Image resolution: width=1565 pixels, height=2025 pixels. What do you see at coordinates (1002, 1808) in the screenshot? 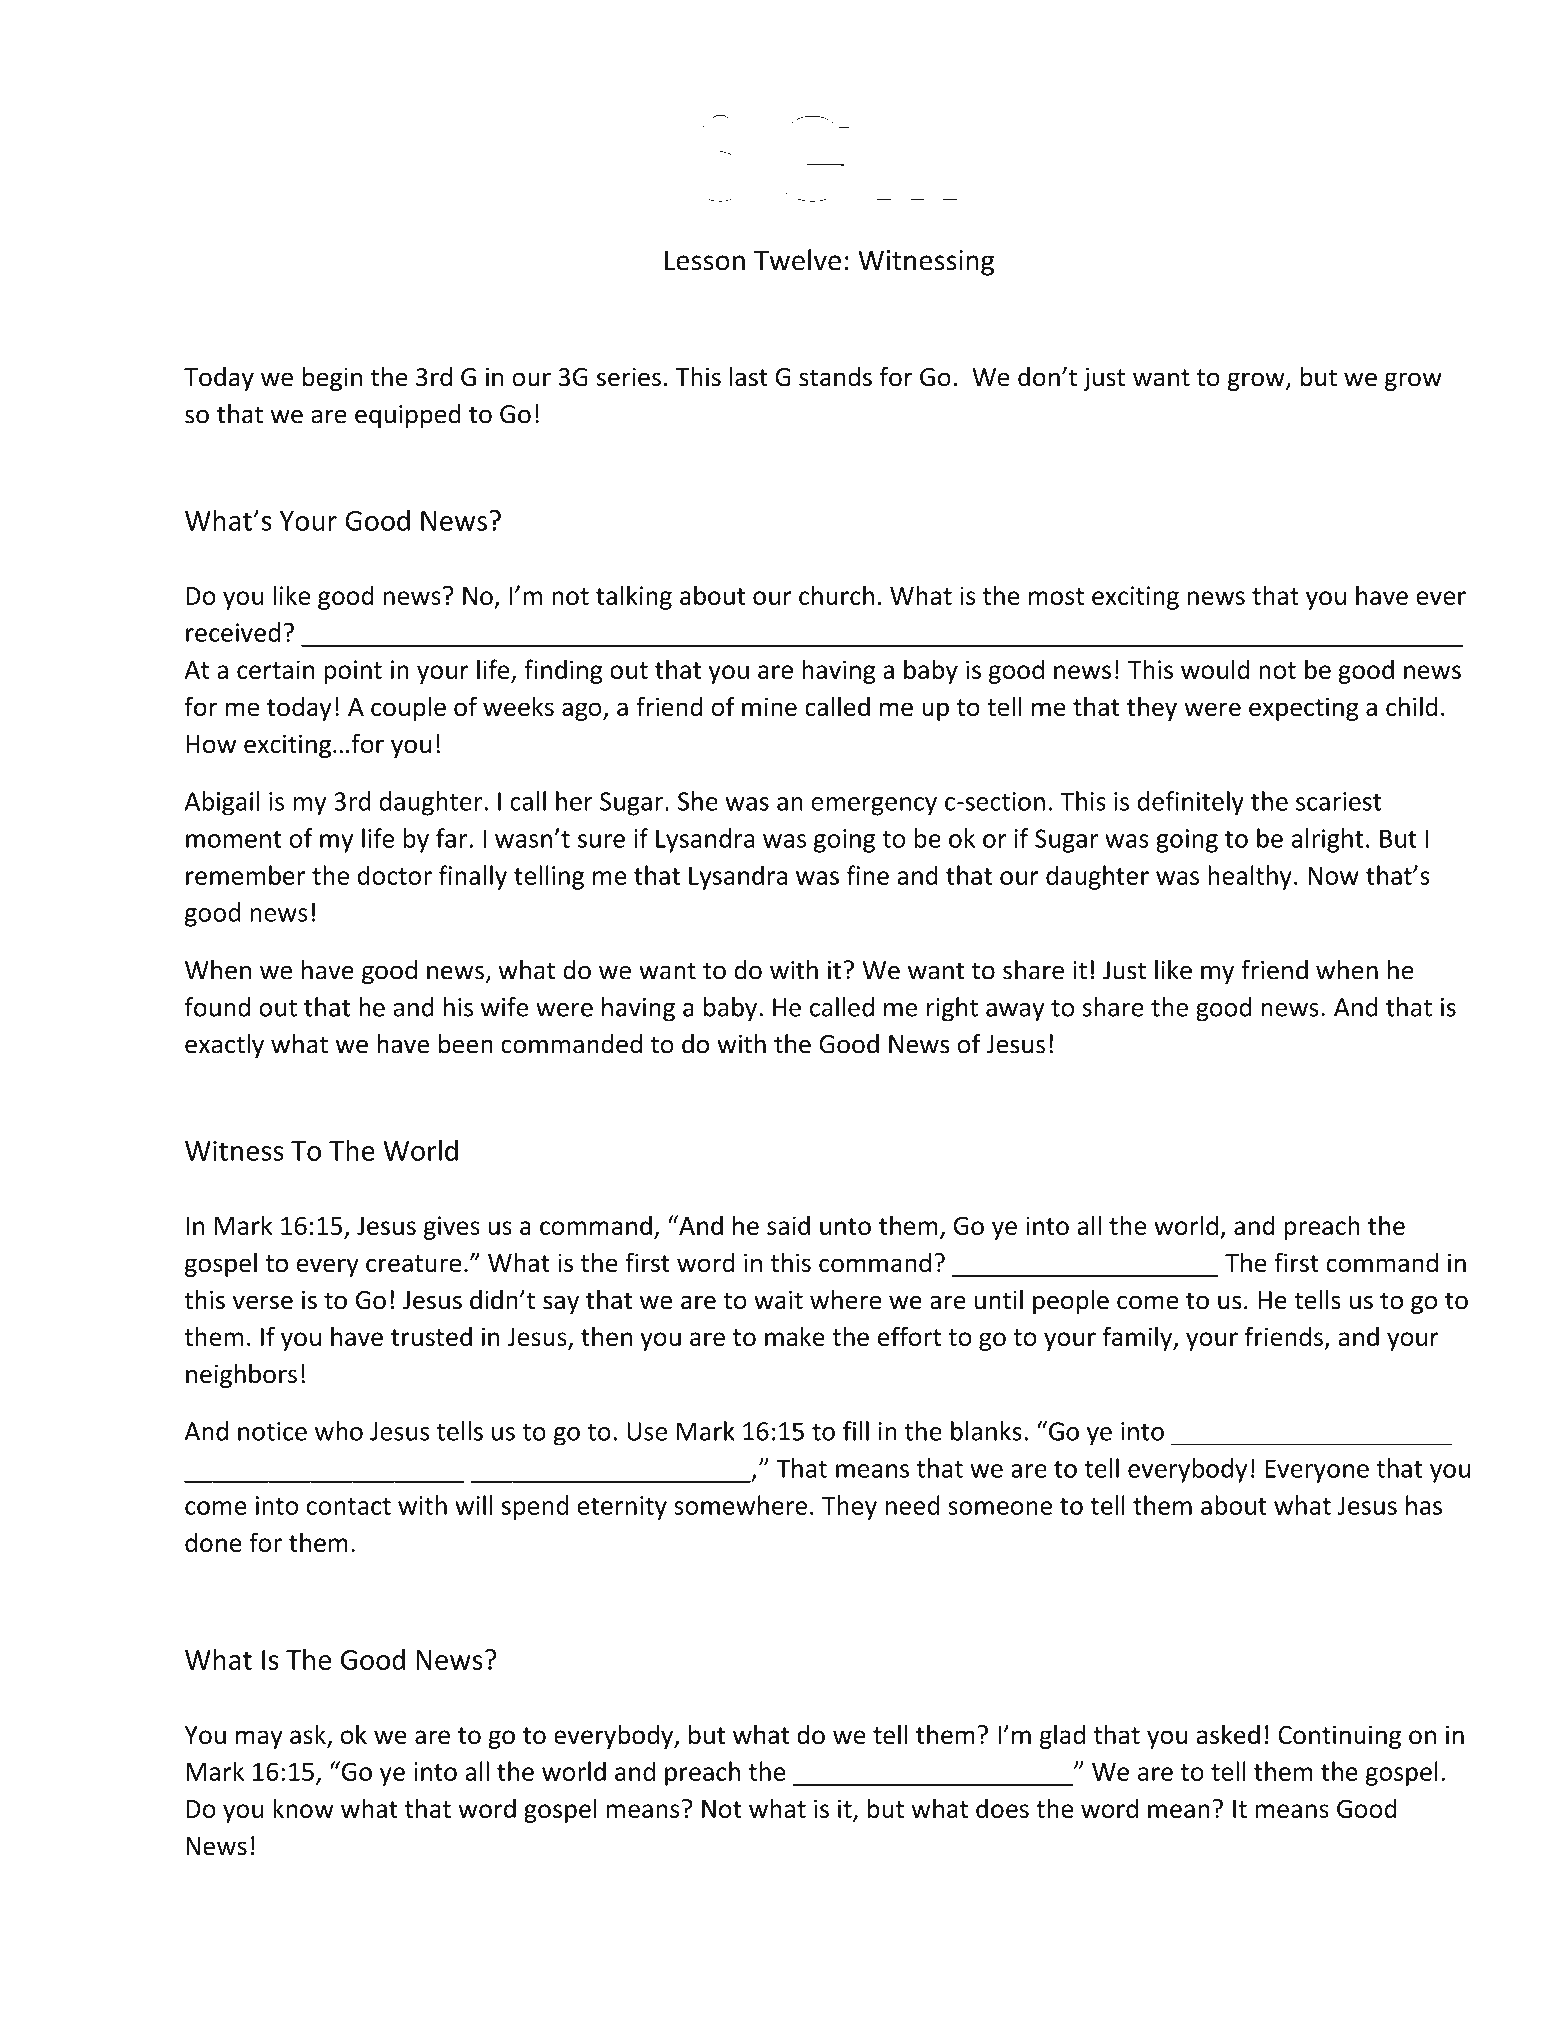
I see `does` at bounding box center [1002, 1808].
